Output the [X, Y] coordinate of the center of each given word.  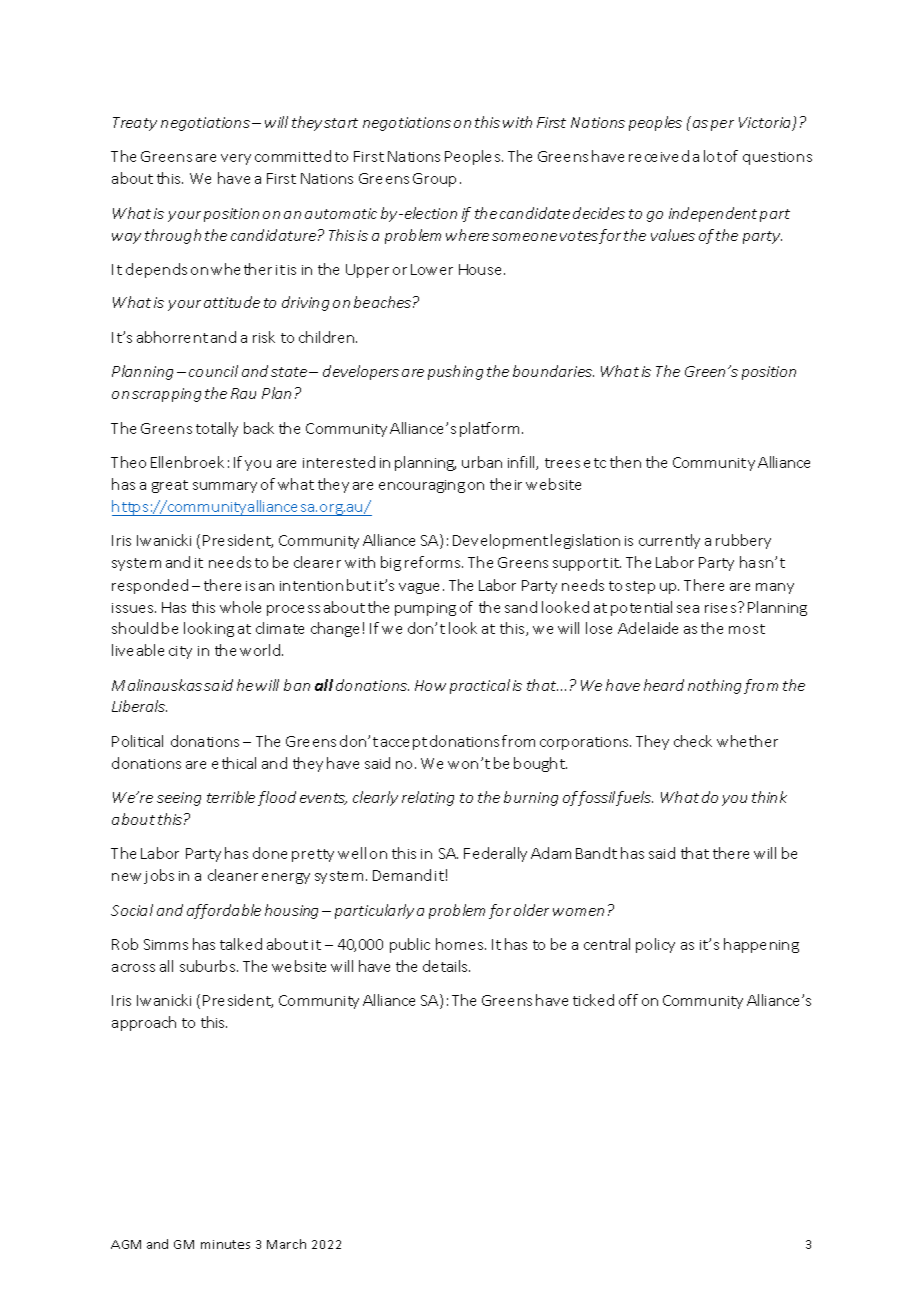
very [236, 159]
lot [713, 156]
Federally [495, 854]
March [286, 1244]
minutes [225, 1244]
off [628, 1000]
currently [669, 541]
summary [225, 487]
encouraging [422, 486]
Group [434, 180]
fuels [633, 798]
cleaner [233, 875]
